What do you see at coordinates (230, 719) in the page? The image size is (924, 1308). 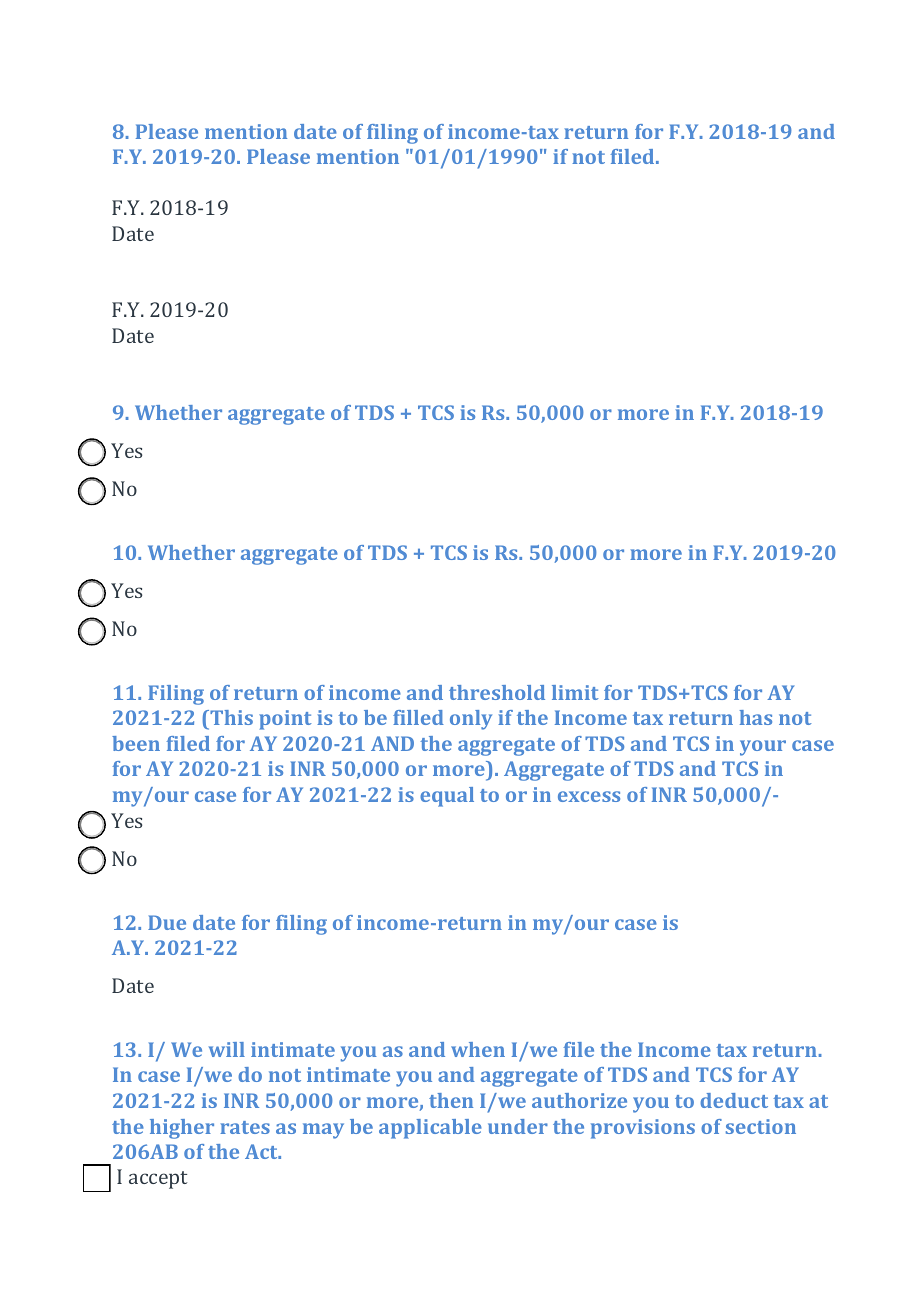 I see `This` at bounding box center [230, 719].
